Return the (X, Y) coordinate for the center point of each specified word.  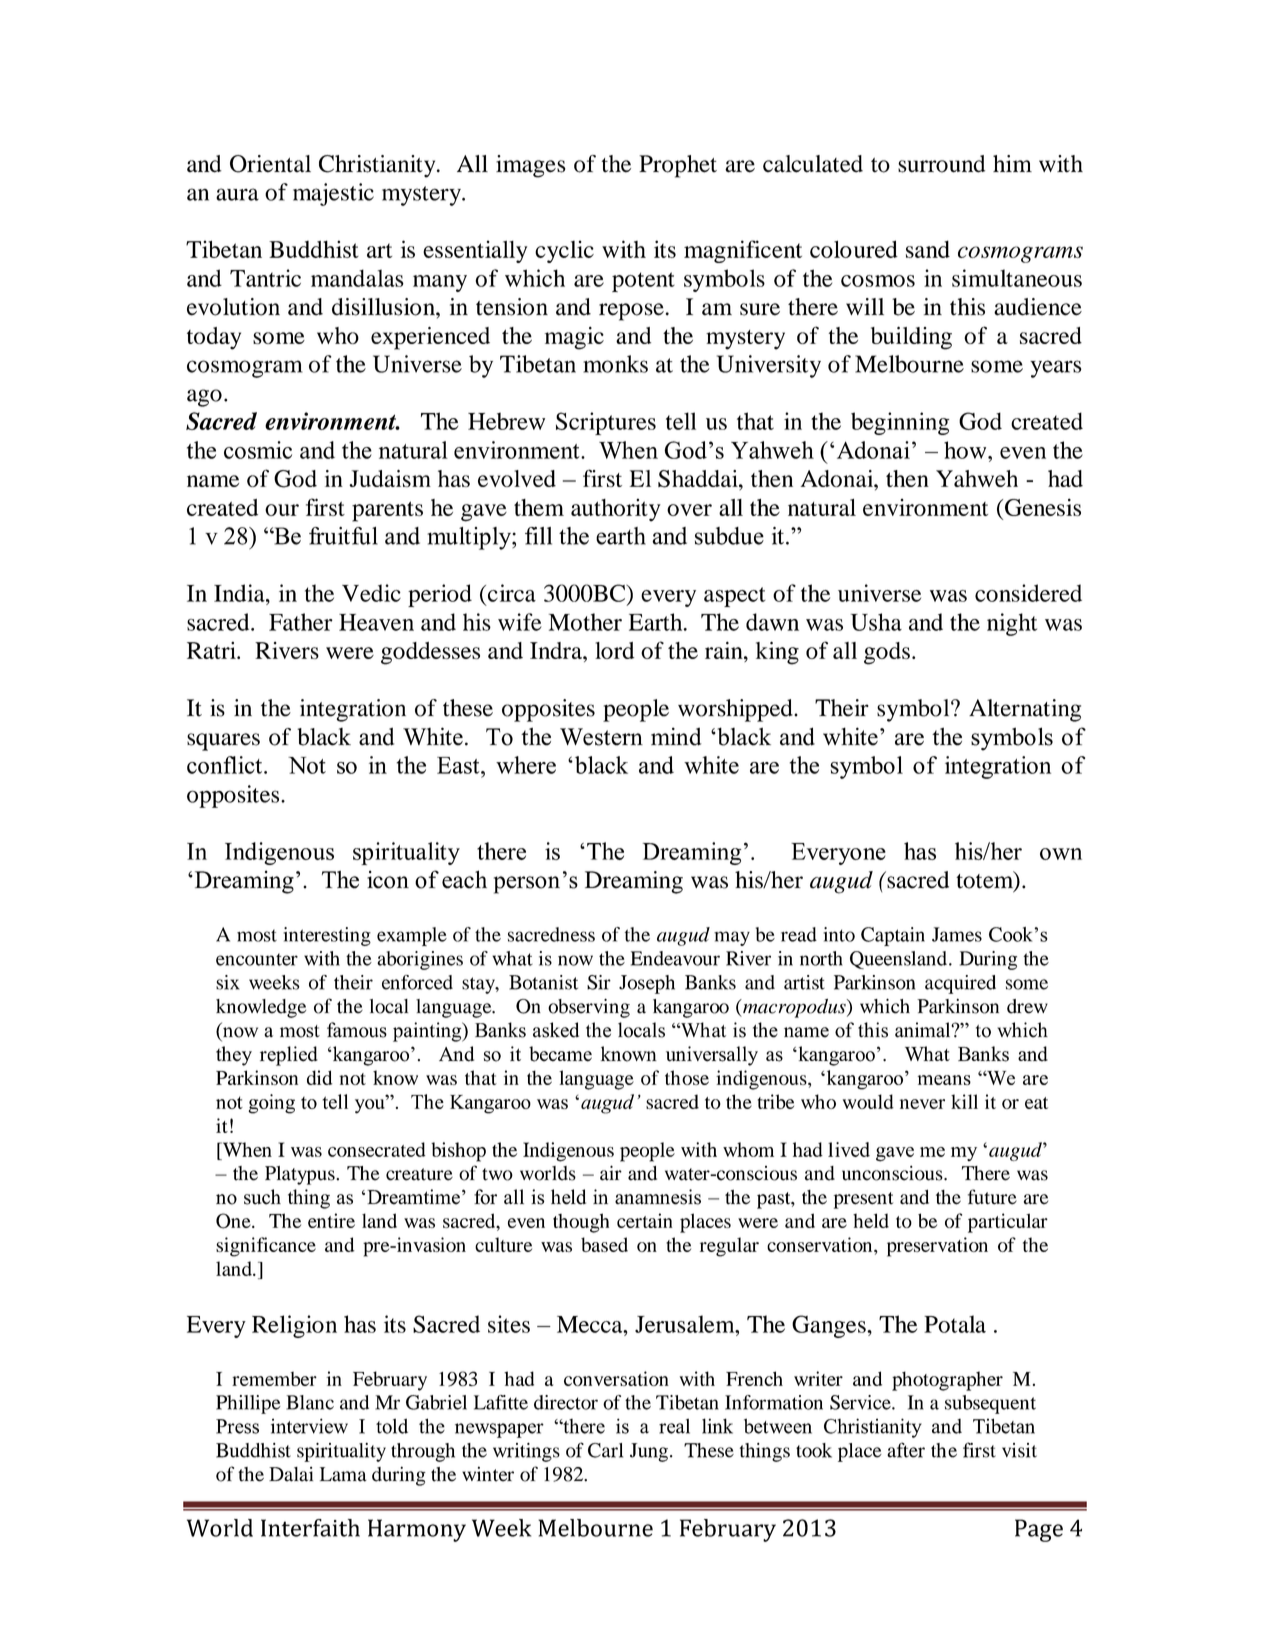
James (957, 934)
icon (388, 879)
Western (601, 737)
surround (941, 164)
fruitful (343, 536)
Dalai (291, 1474)
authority (616, 510)
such (262, 1197)
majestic (333, 194)
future (992, 1197)
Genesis (1043, 507)
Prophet (678, 166)
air (611, 1173)
